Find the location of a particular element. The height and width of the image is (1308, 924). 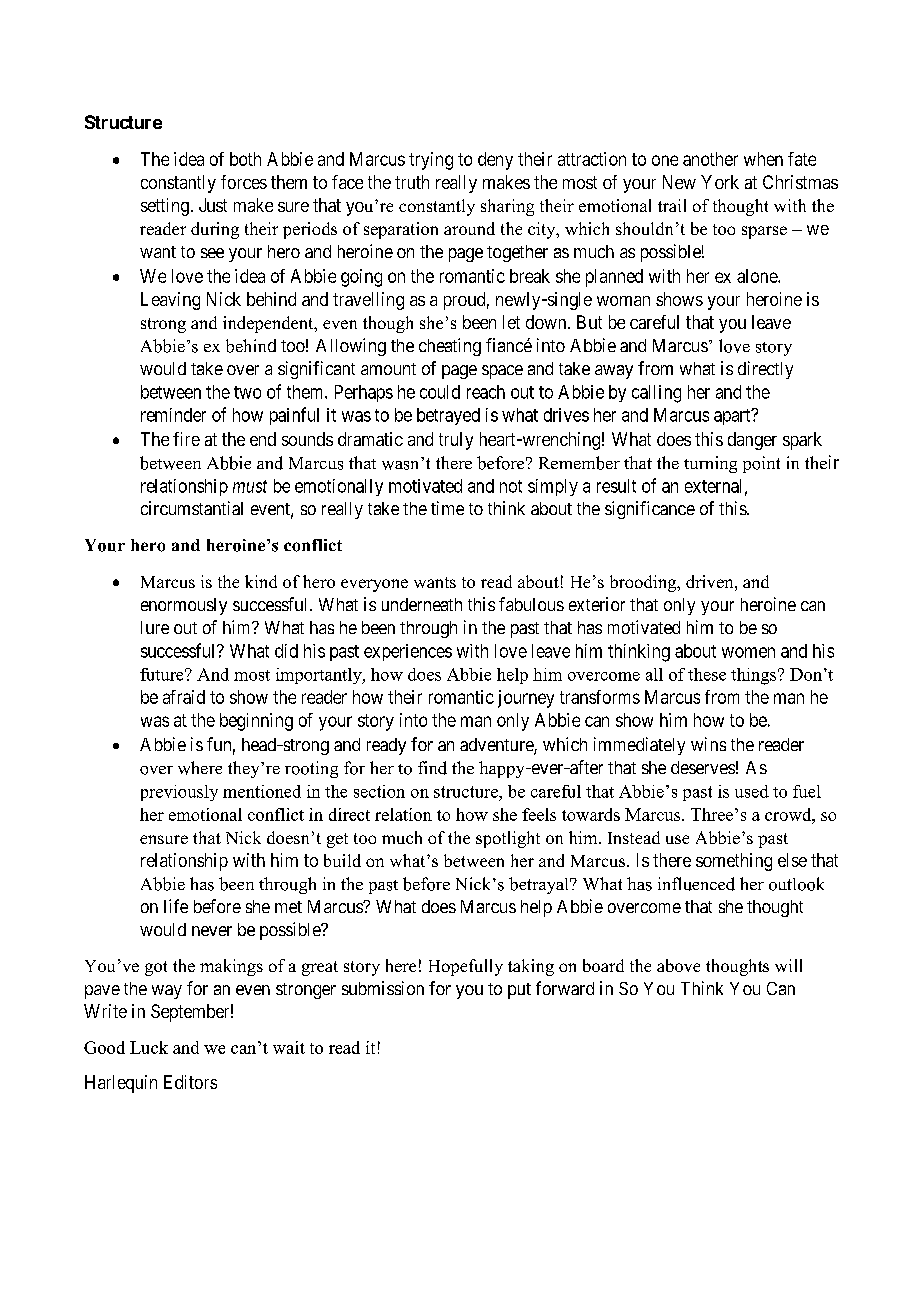

turning is located at coordinates (710, 464).
